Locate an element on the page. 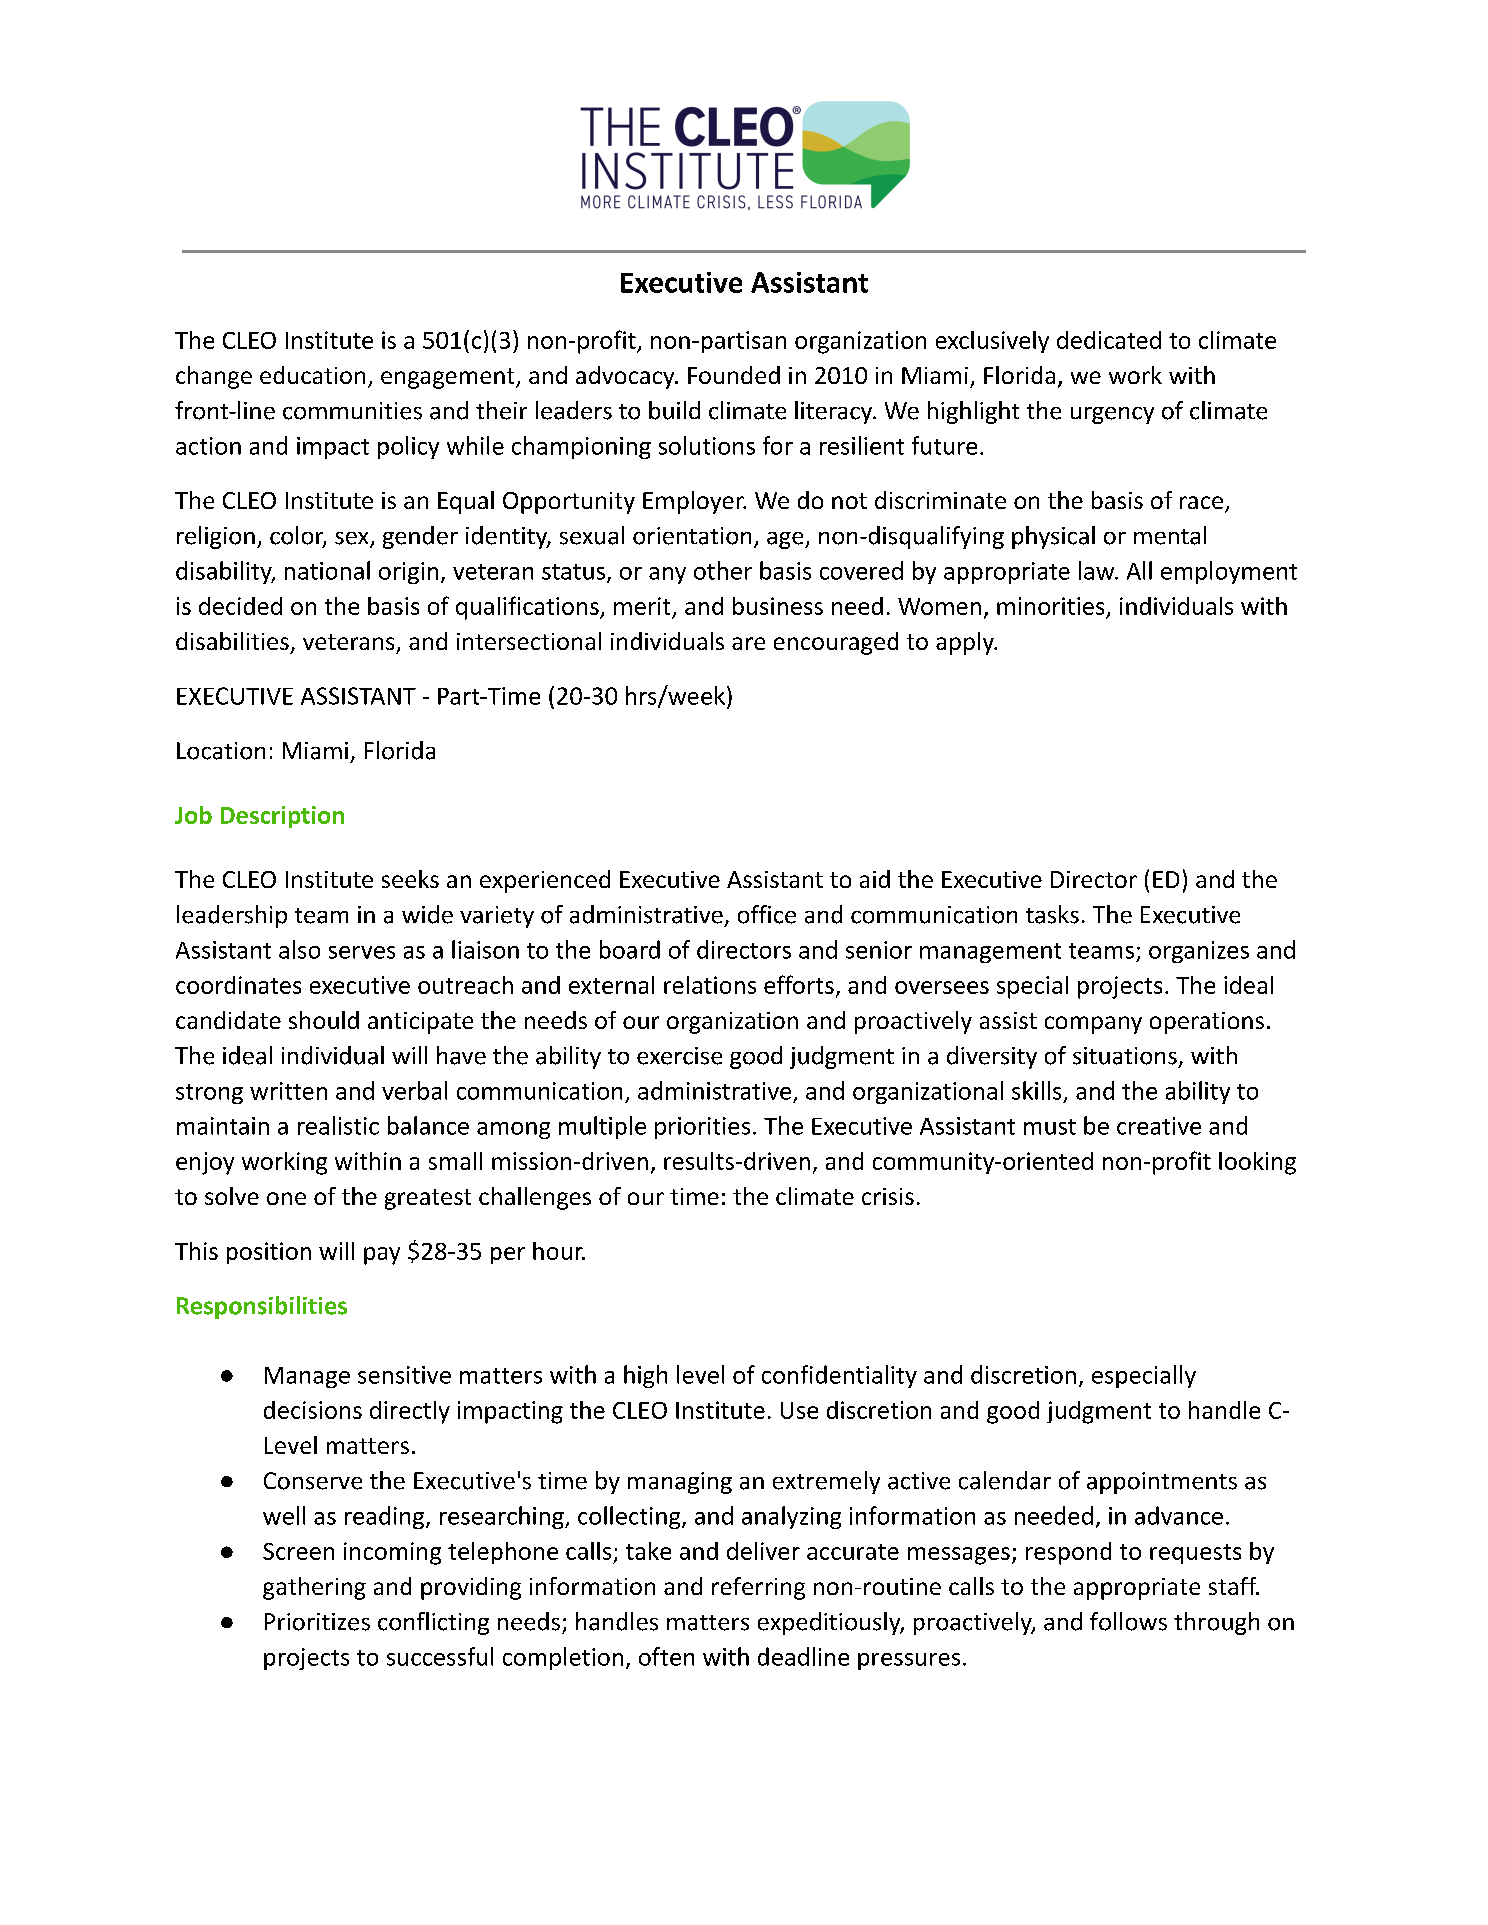 Image resolution: width=1488 pixels, height=1925 pixels. appointments is located at coordinates (1162, 1483).
